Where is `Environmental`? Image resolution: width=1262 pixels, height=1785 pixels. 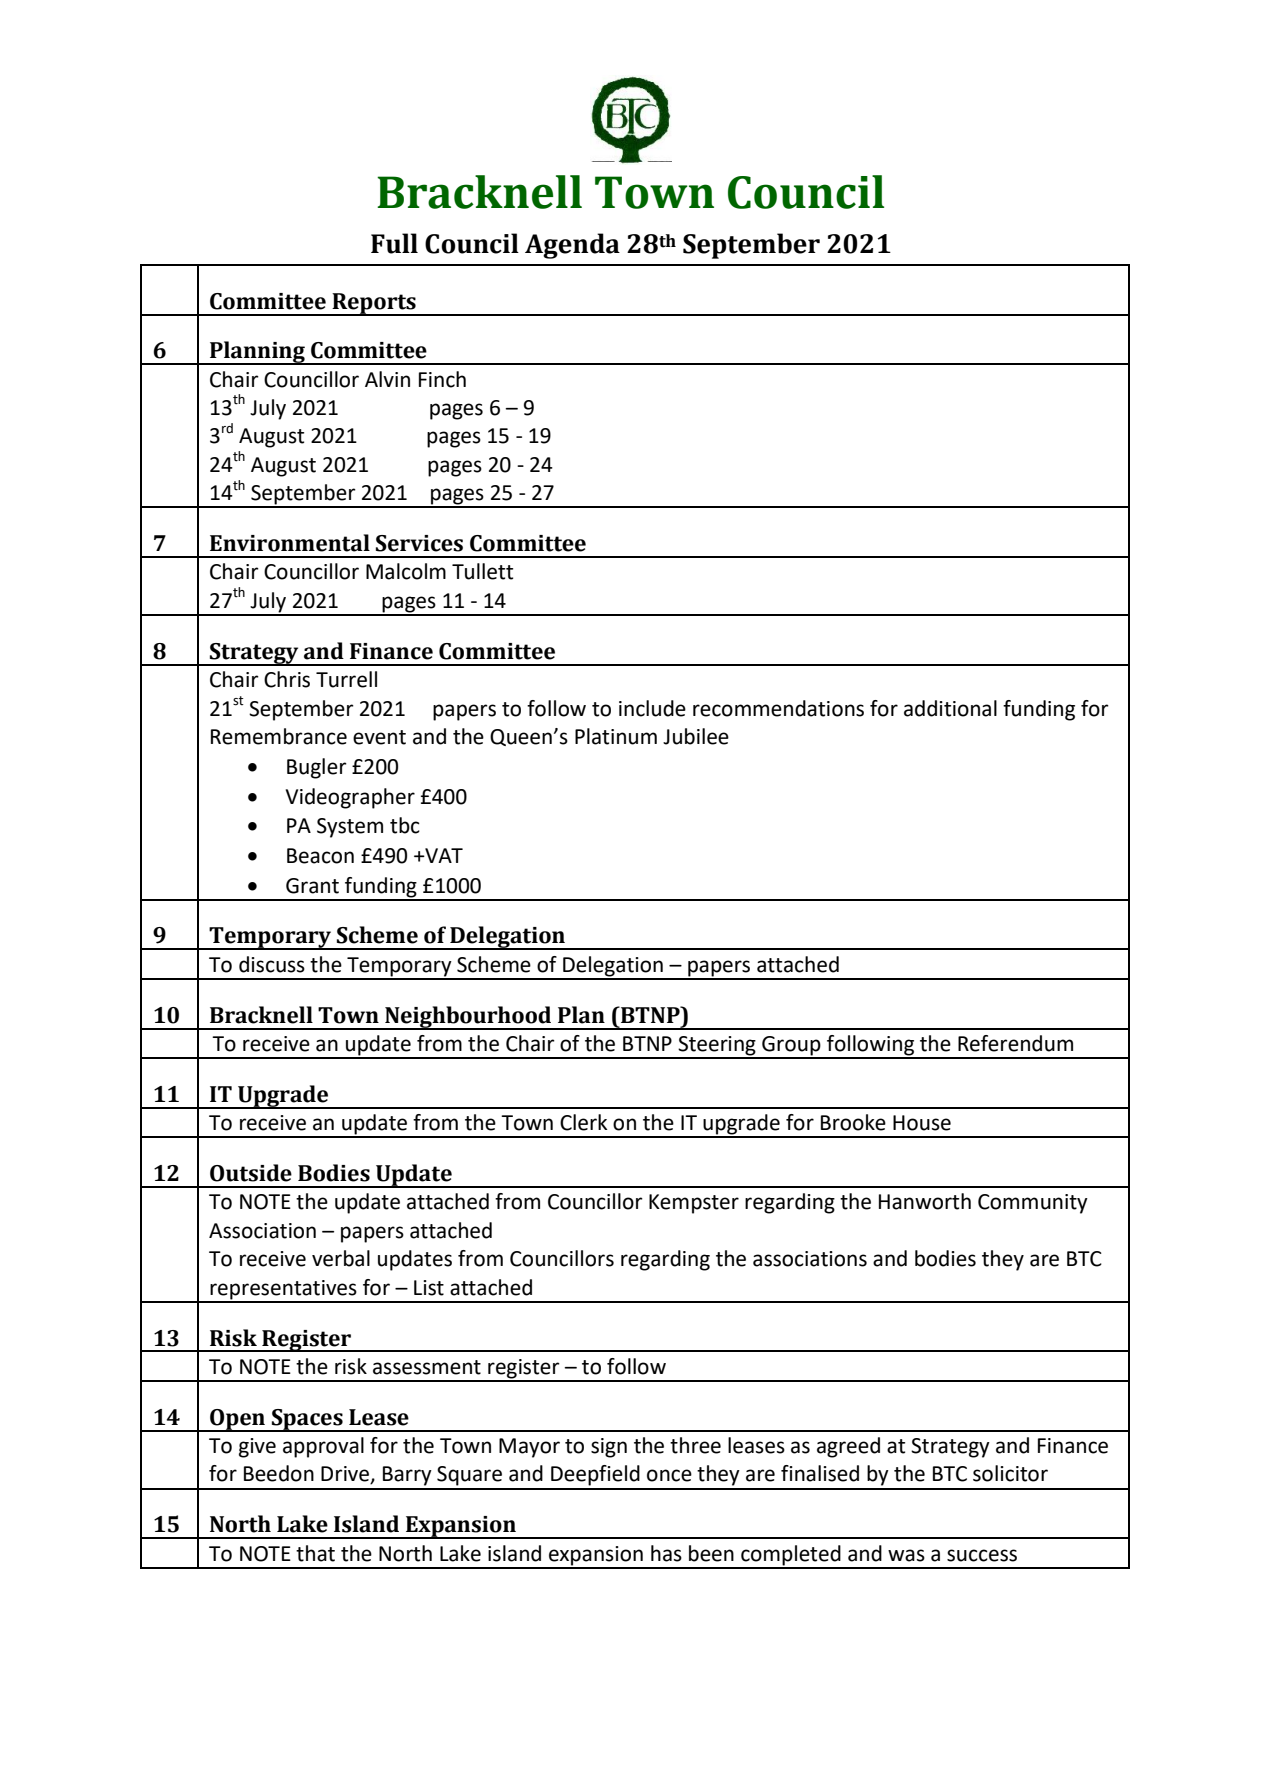
Environmental is located at coordinates (290, 543).
